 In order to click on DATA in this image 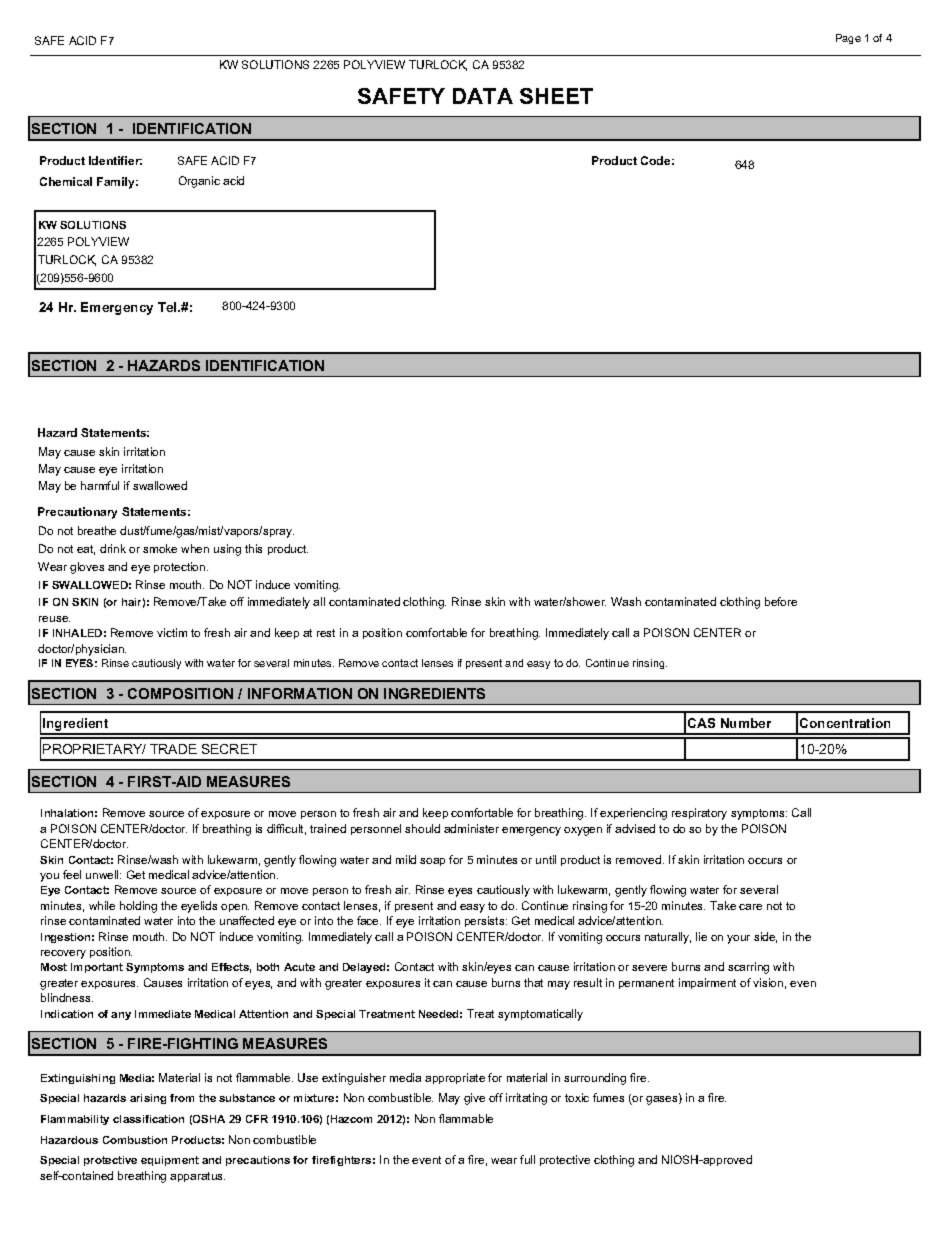, I will do `click(483, 96)`.
